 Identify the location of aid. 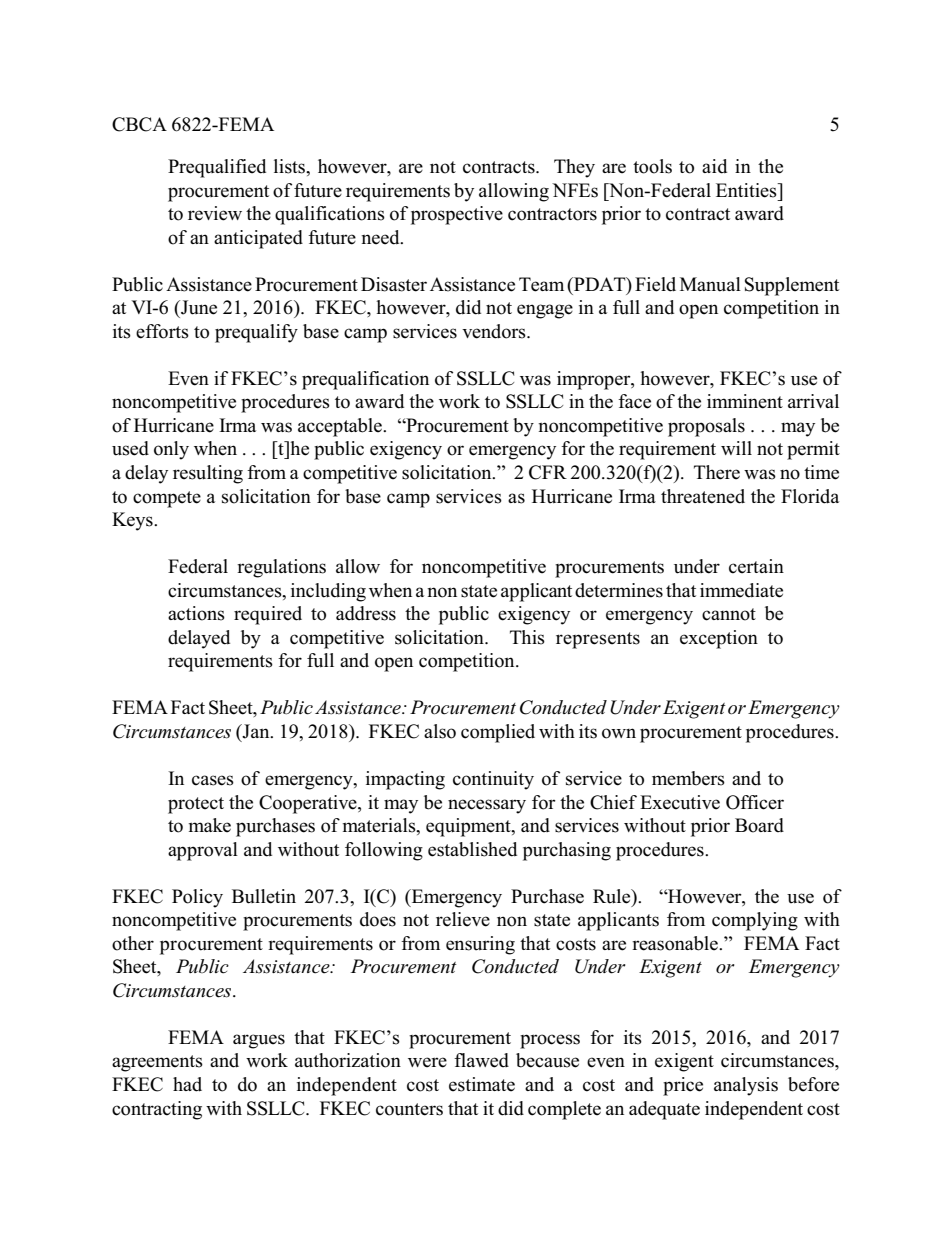
(714, 166).
